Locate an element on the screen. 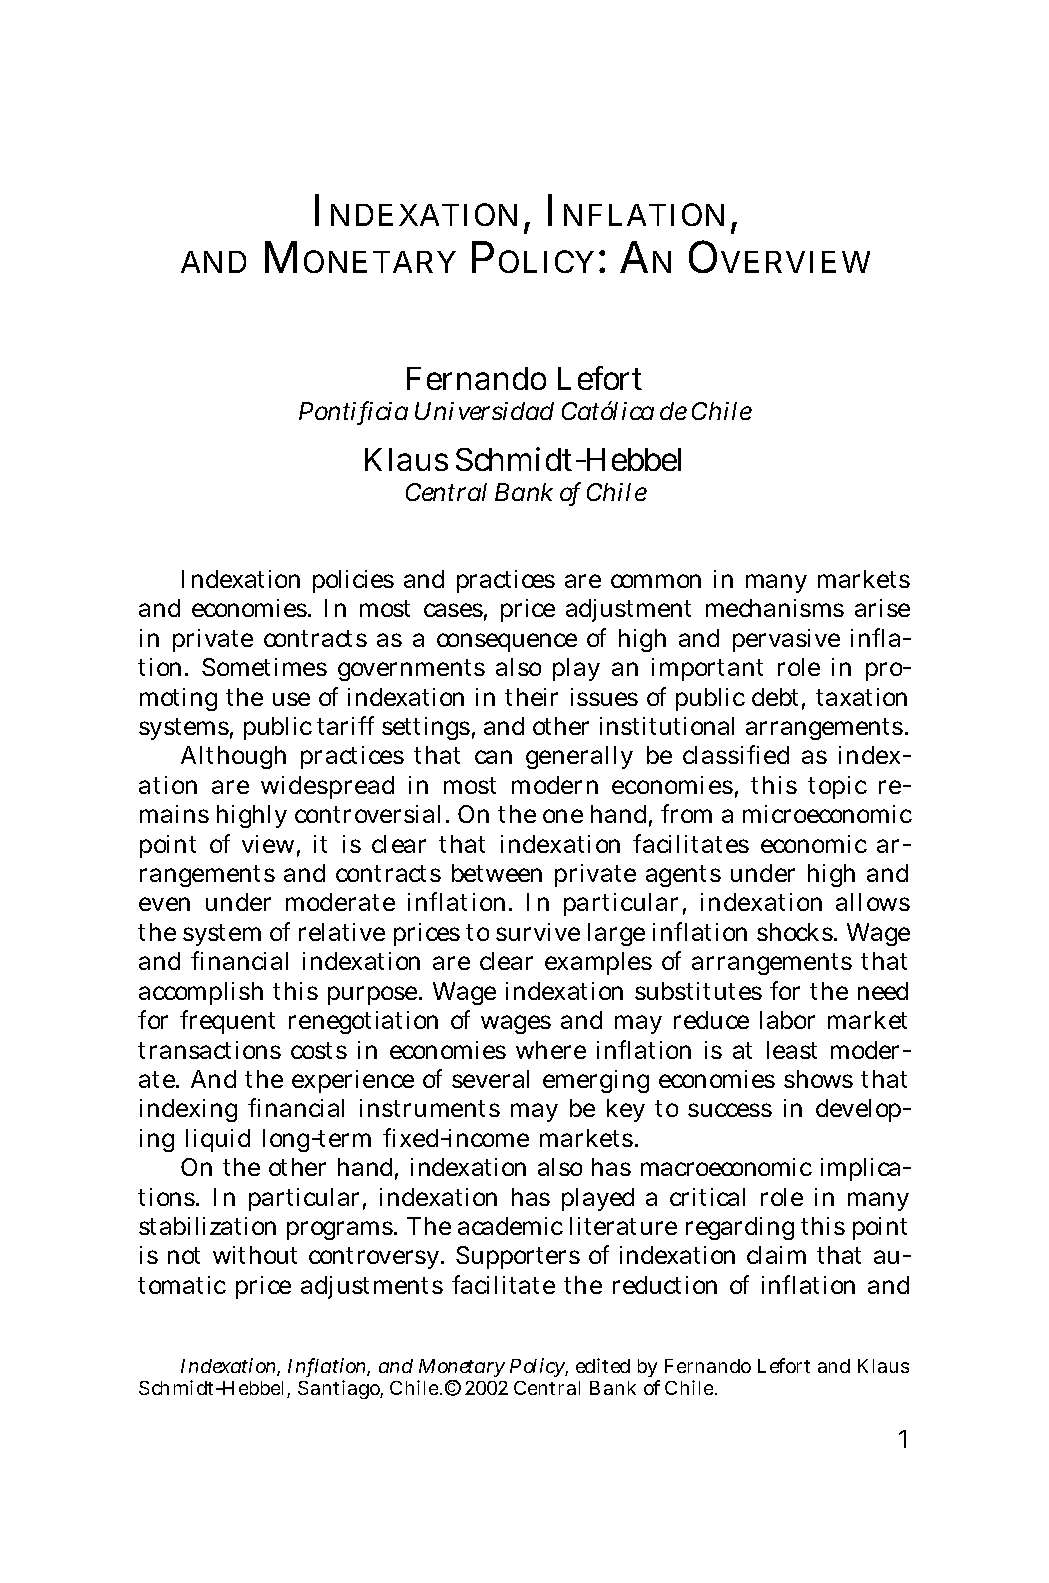 The width and height of the screenshot is (1049, 1583). classified is located at coordinates (736, 754).
